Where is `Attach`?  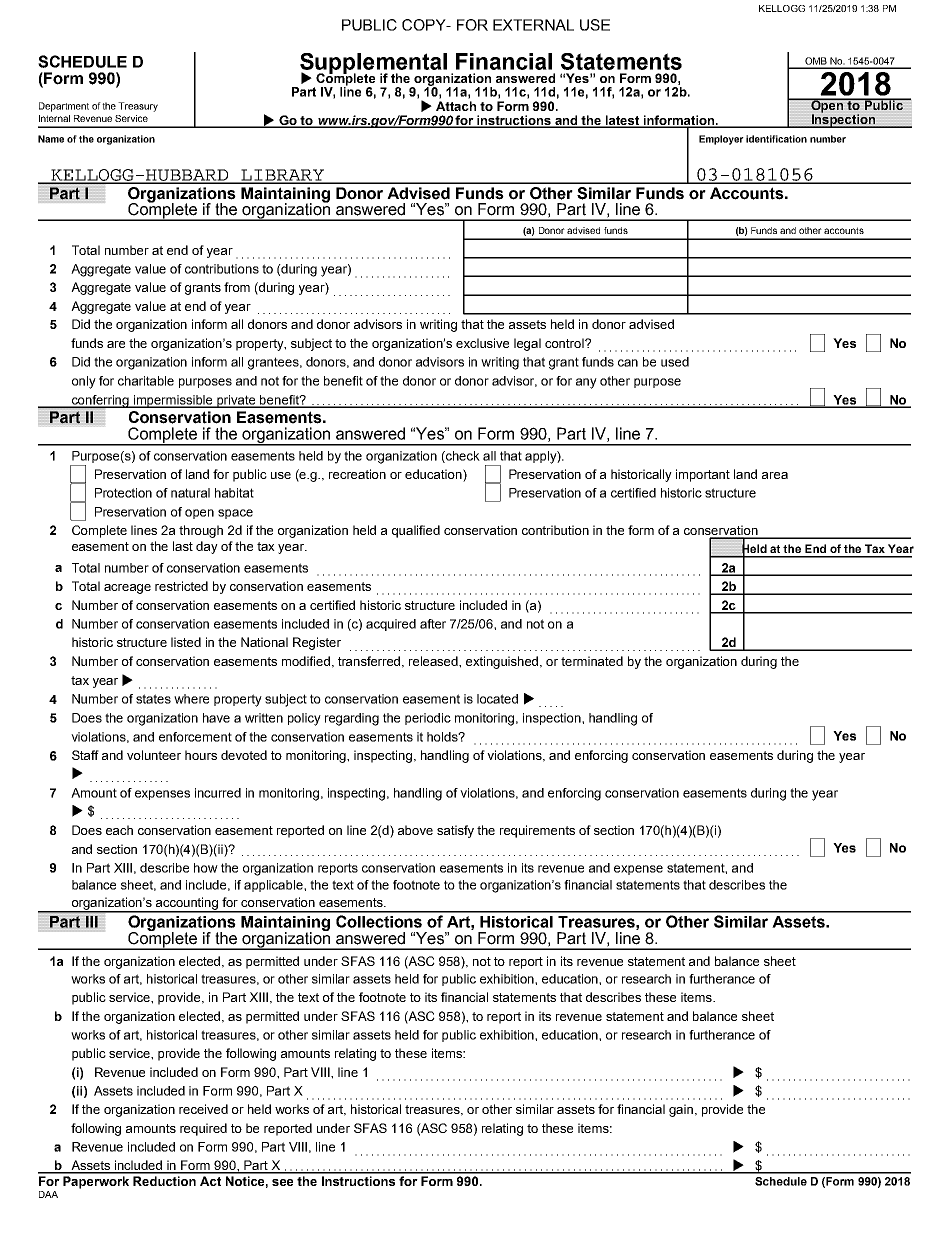
Attach is located at coordinates (456, 106).
